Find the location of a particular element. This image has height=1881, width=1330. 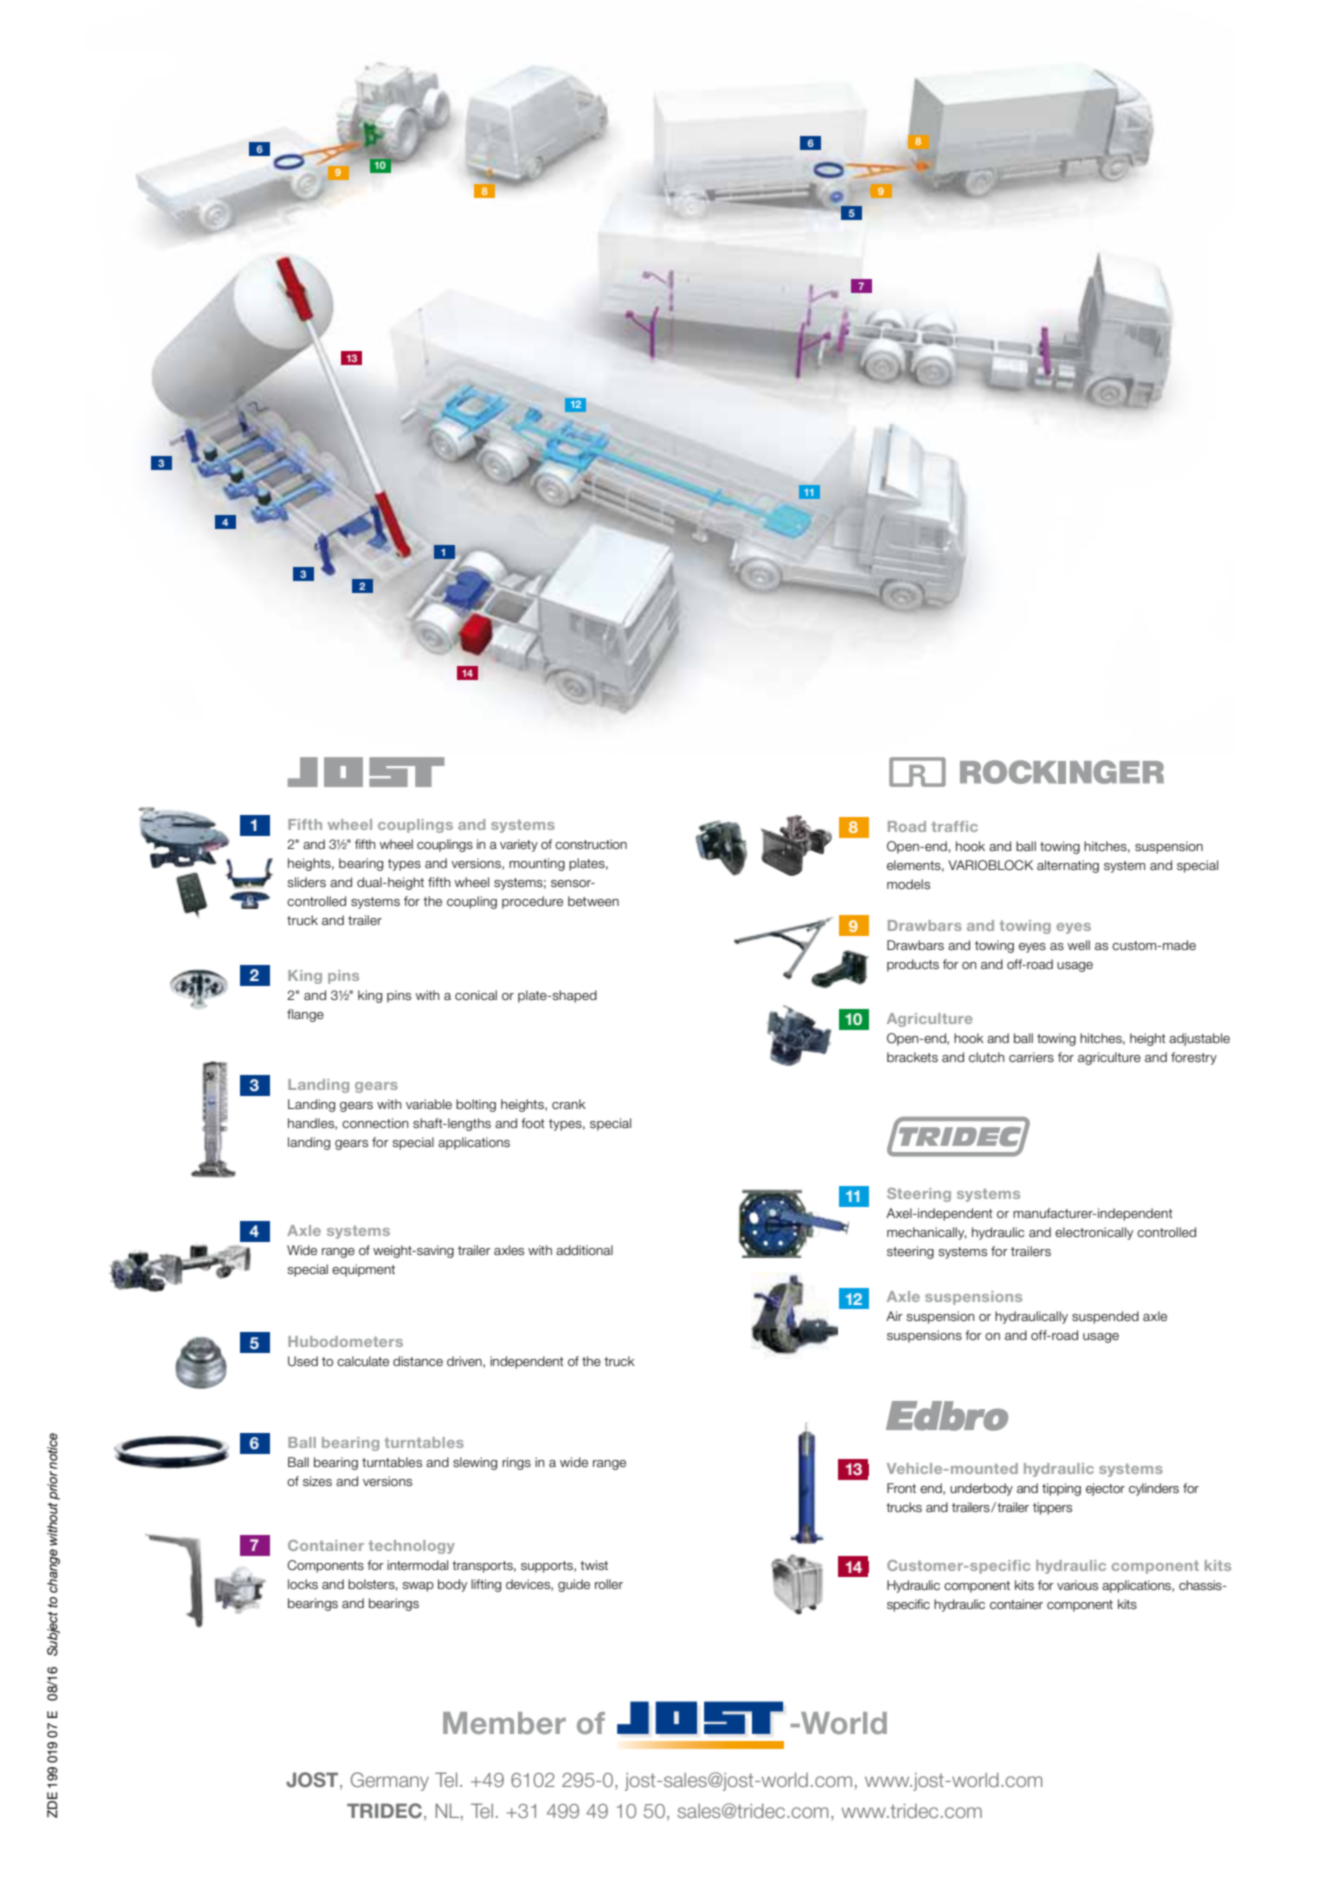

equipment is located at coordinates (363, 1270).
